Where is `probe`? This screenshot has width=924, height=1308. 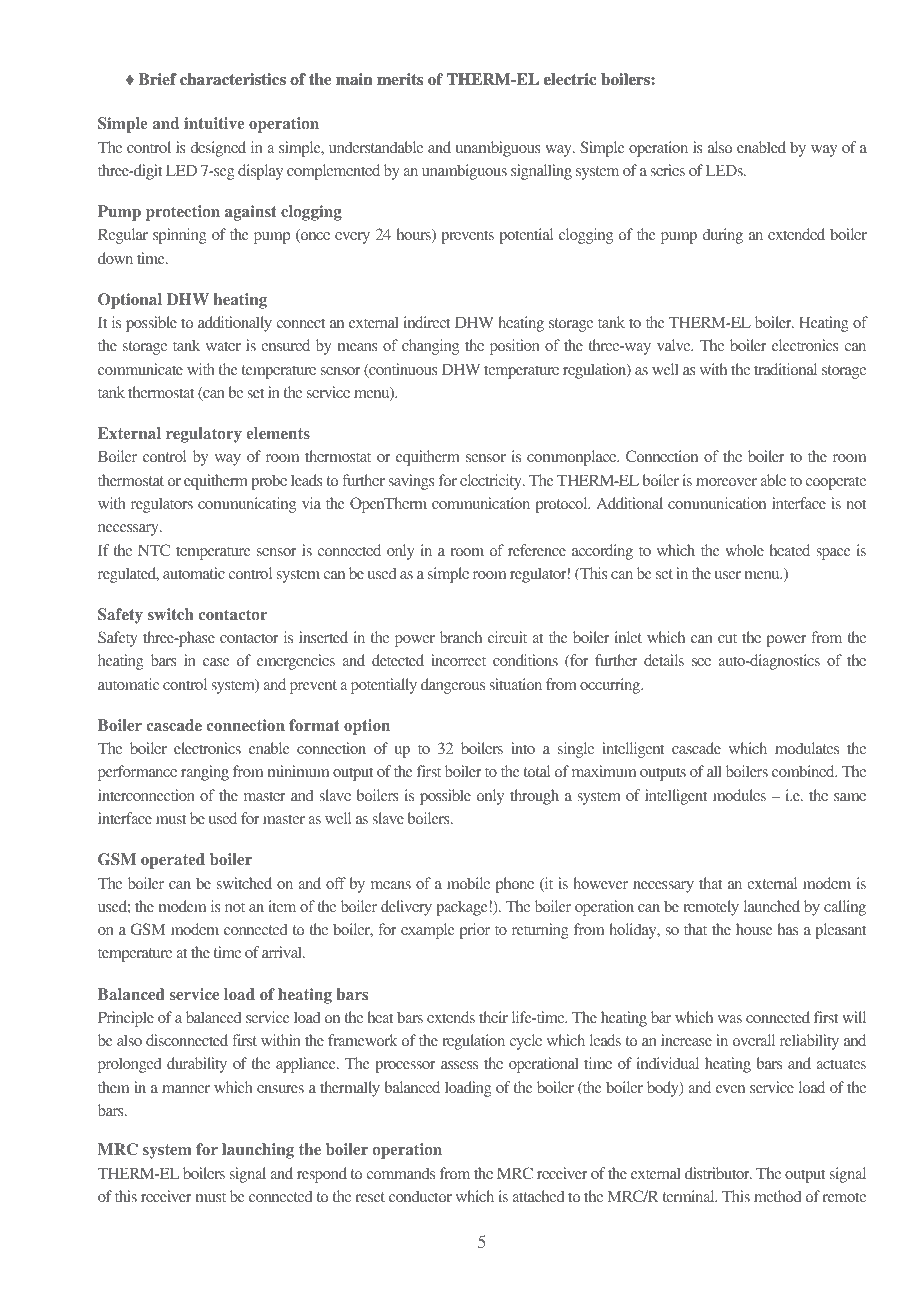
probe is located at coordinates (269, 482).
